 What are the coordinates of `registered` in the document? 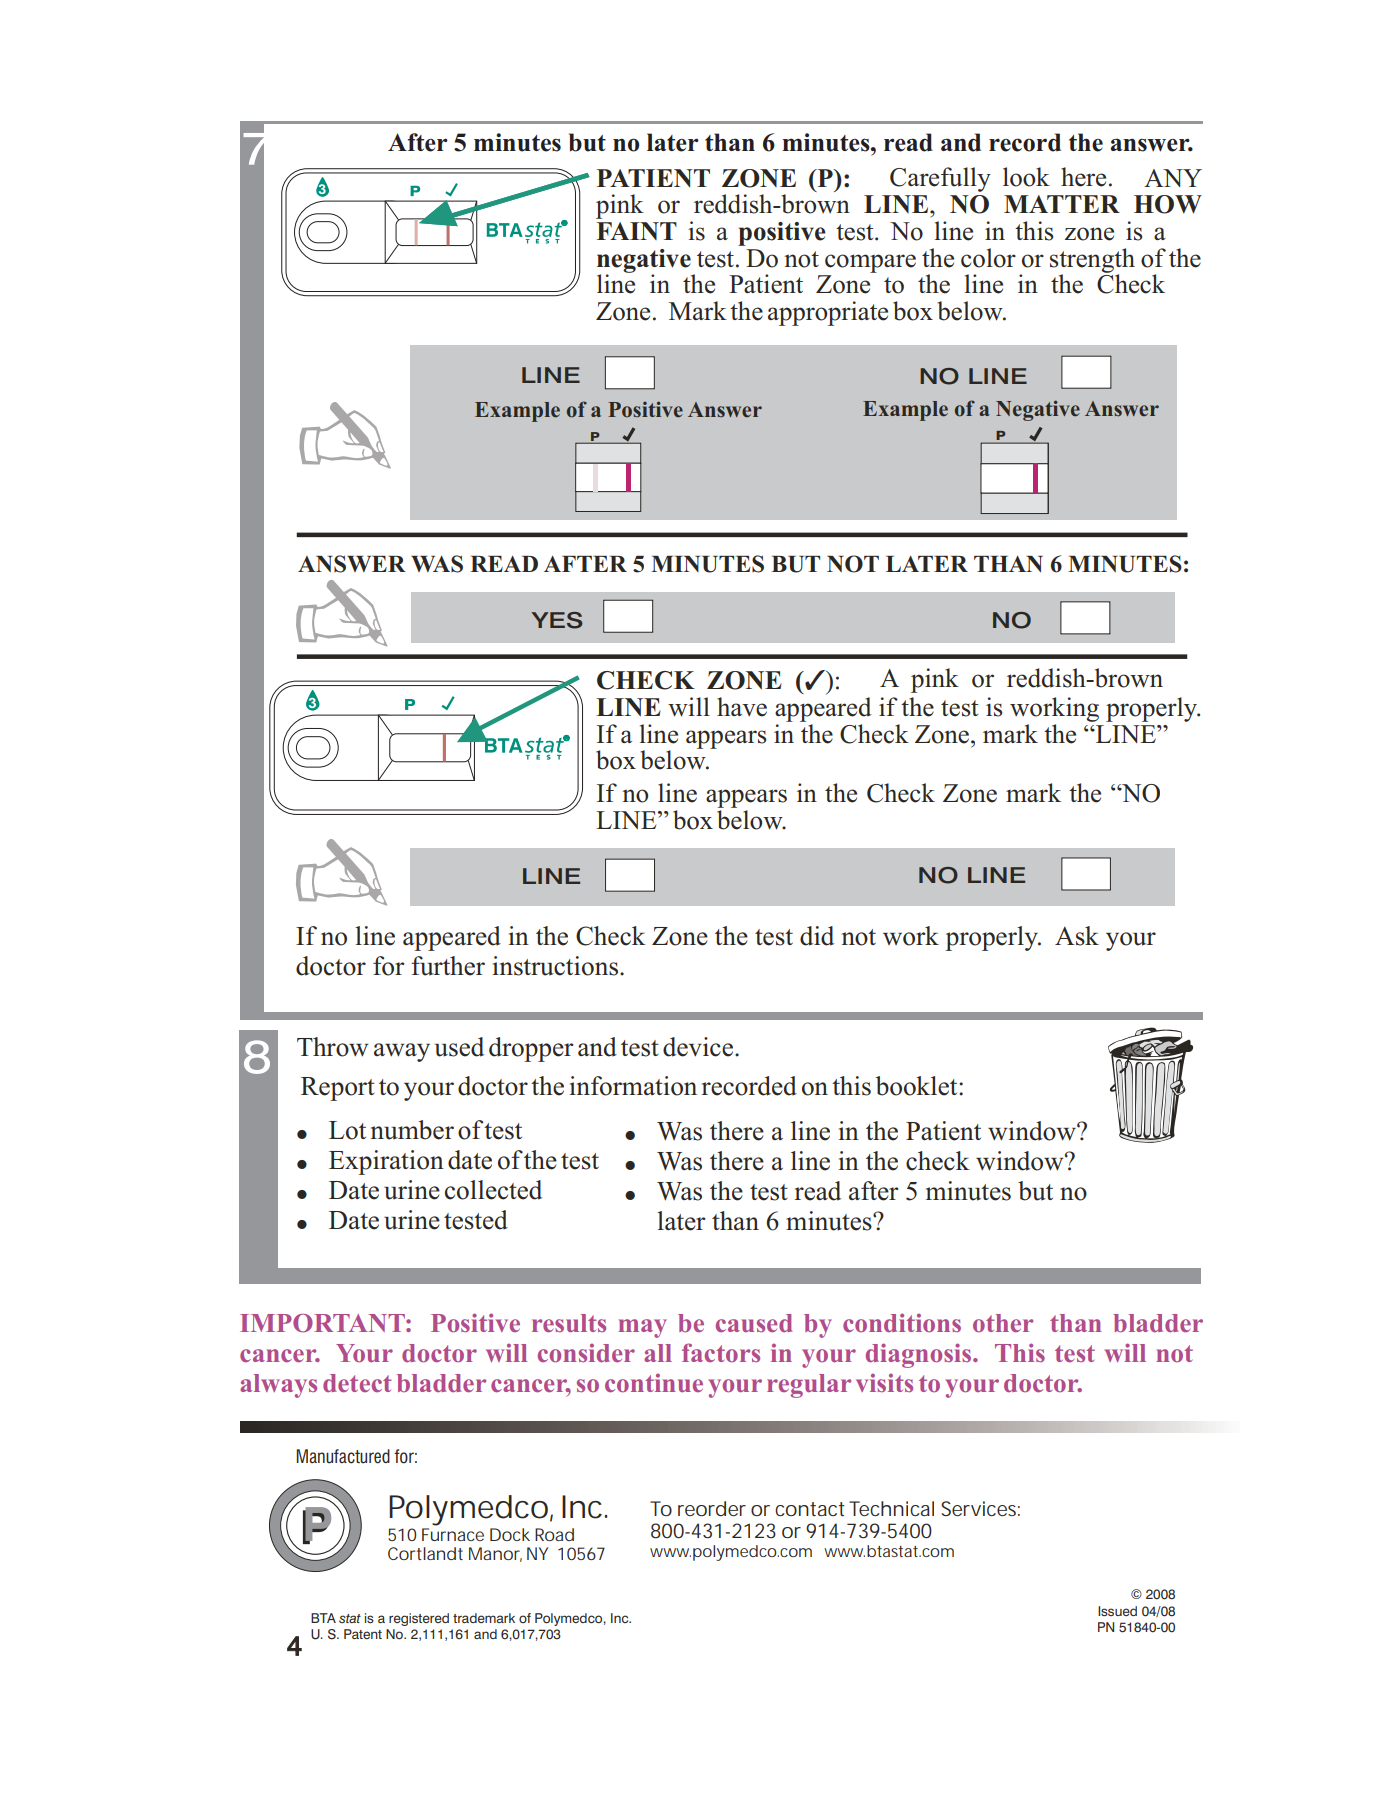 It's located at (419, 1619).
